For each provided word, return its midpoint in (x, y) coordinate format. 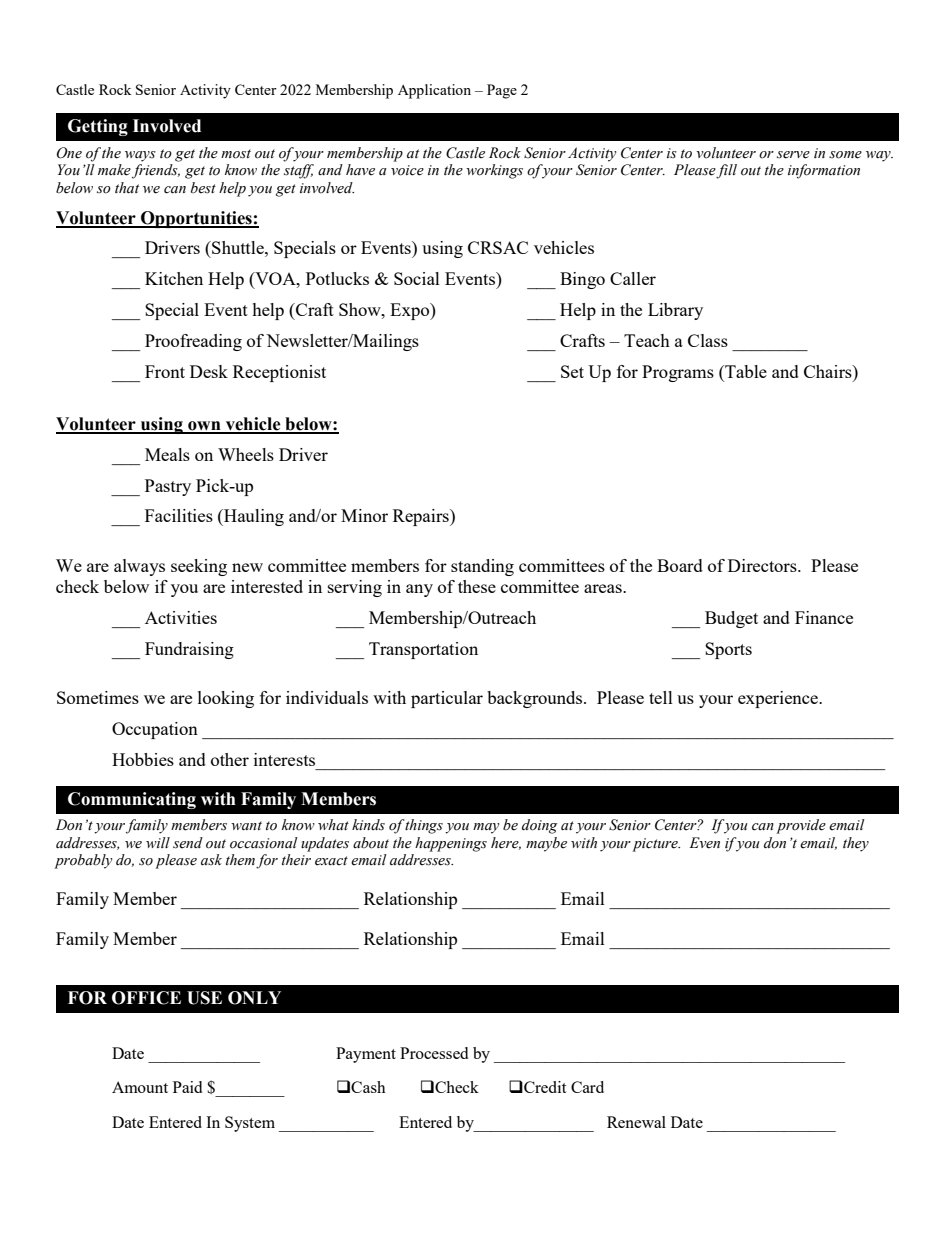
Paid (187, 1087)
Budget (731, 619)
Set (572, 371)
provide (801, 826)
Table (745, 371)
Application (434, 91)
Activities (181, 617)
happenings (451, 844)
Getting (98, 127)
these (477, 586)
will (158, 842)
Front (165, 371)
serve (793, 155)
